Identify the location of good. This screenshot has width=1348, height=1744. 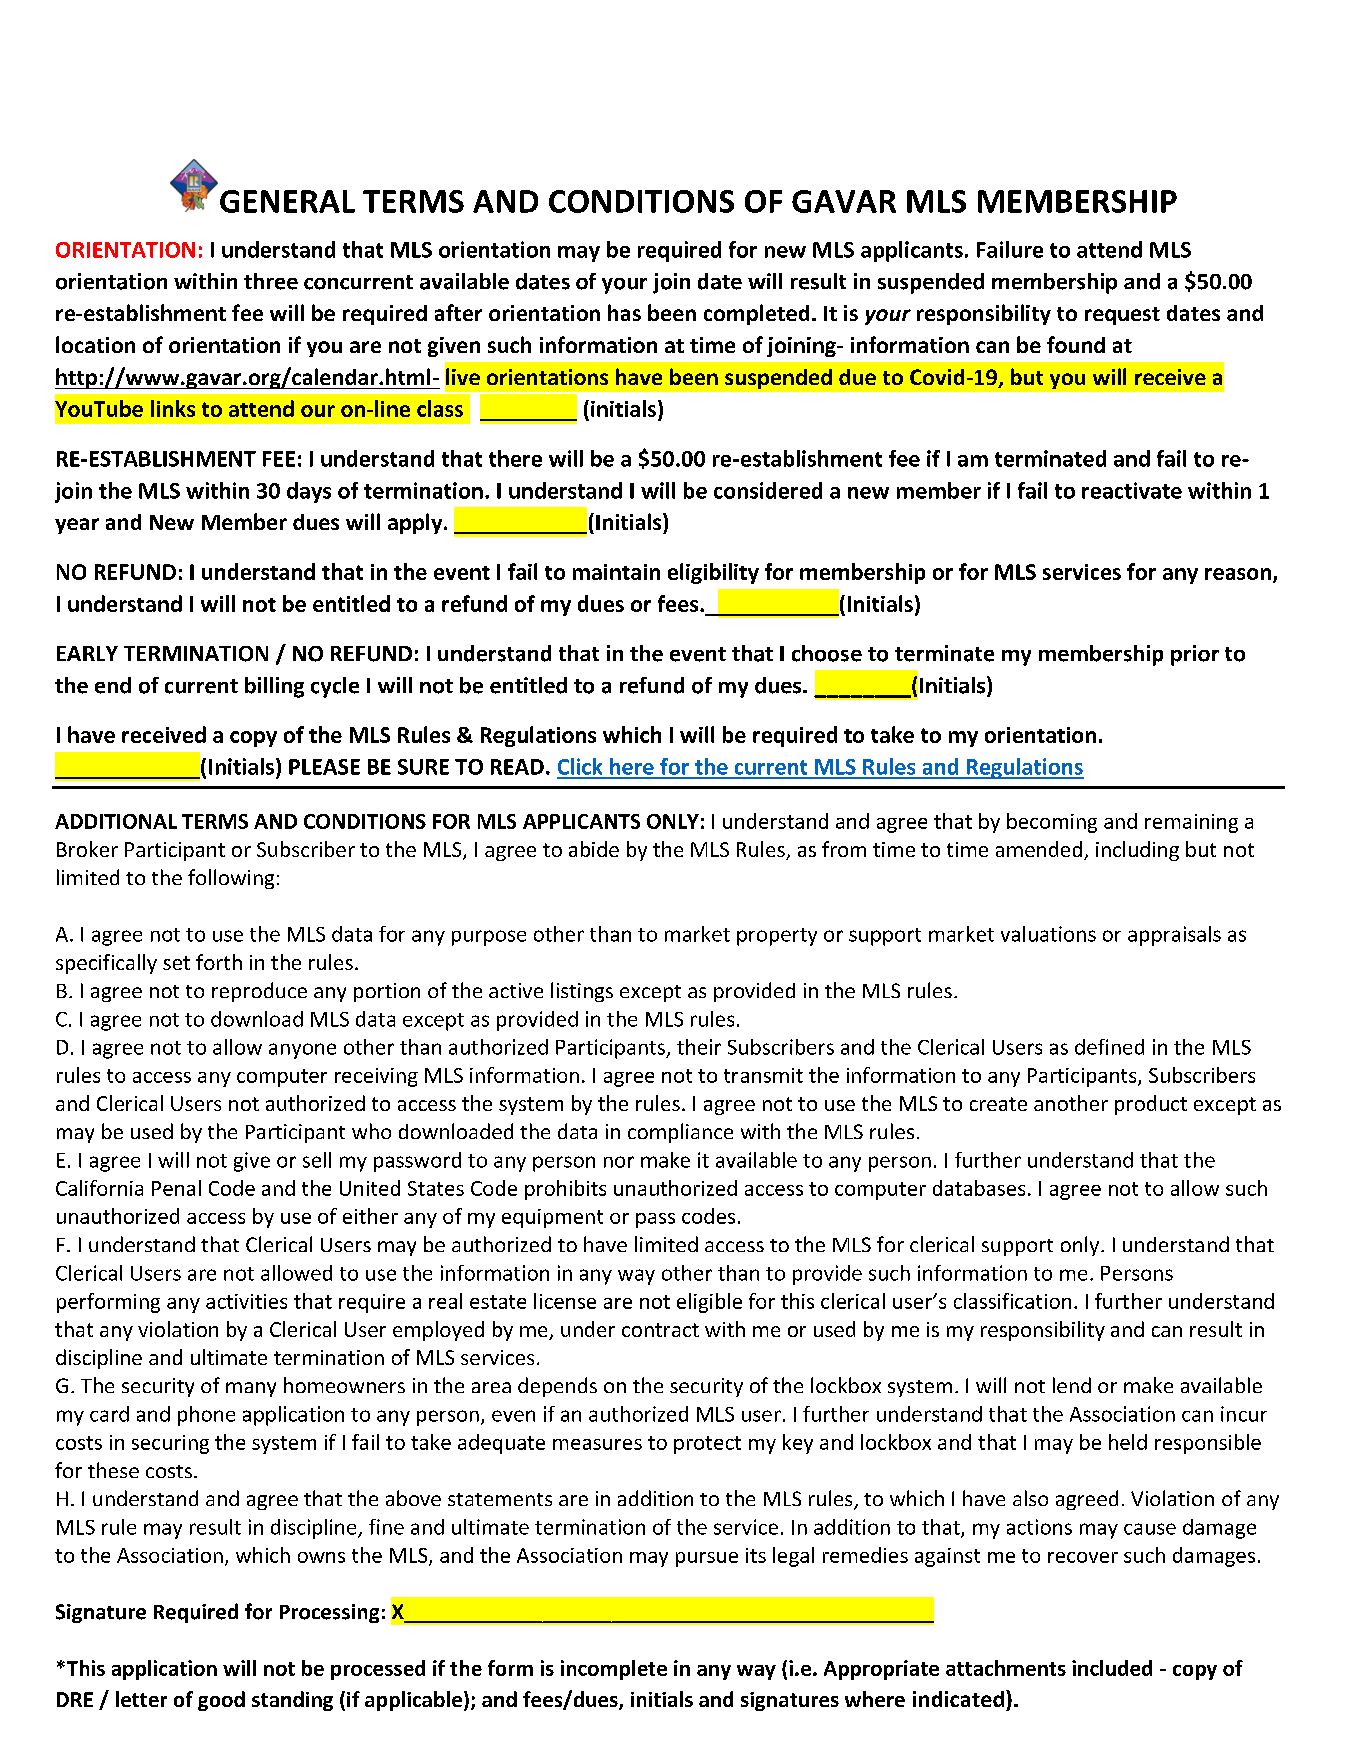
(221, 1701).
